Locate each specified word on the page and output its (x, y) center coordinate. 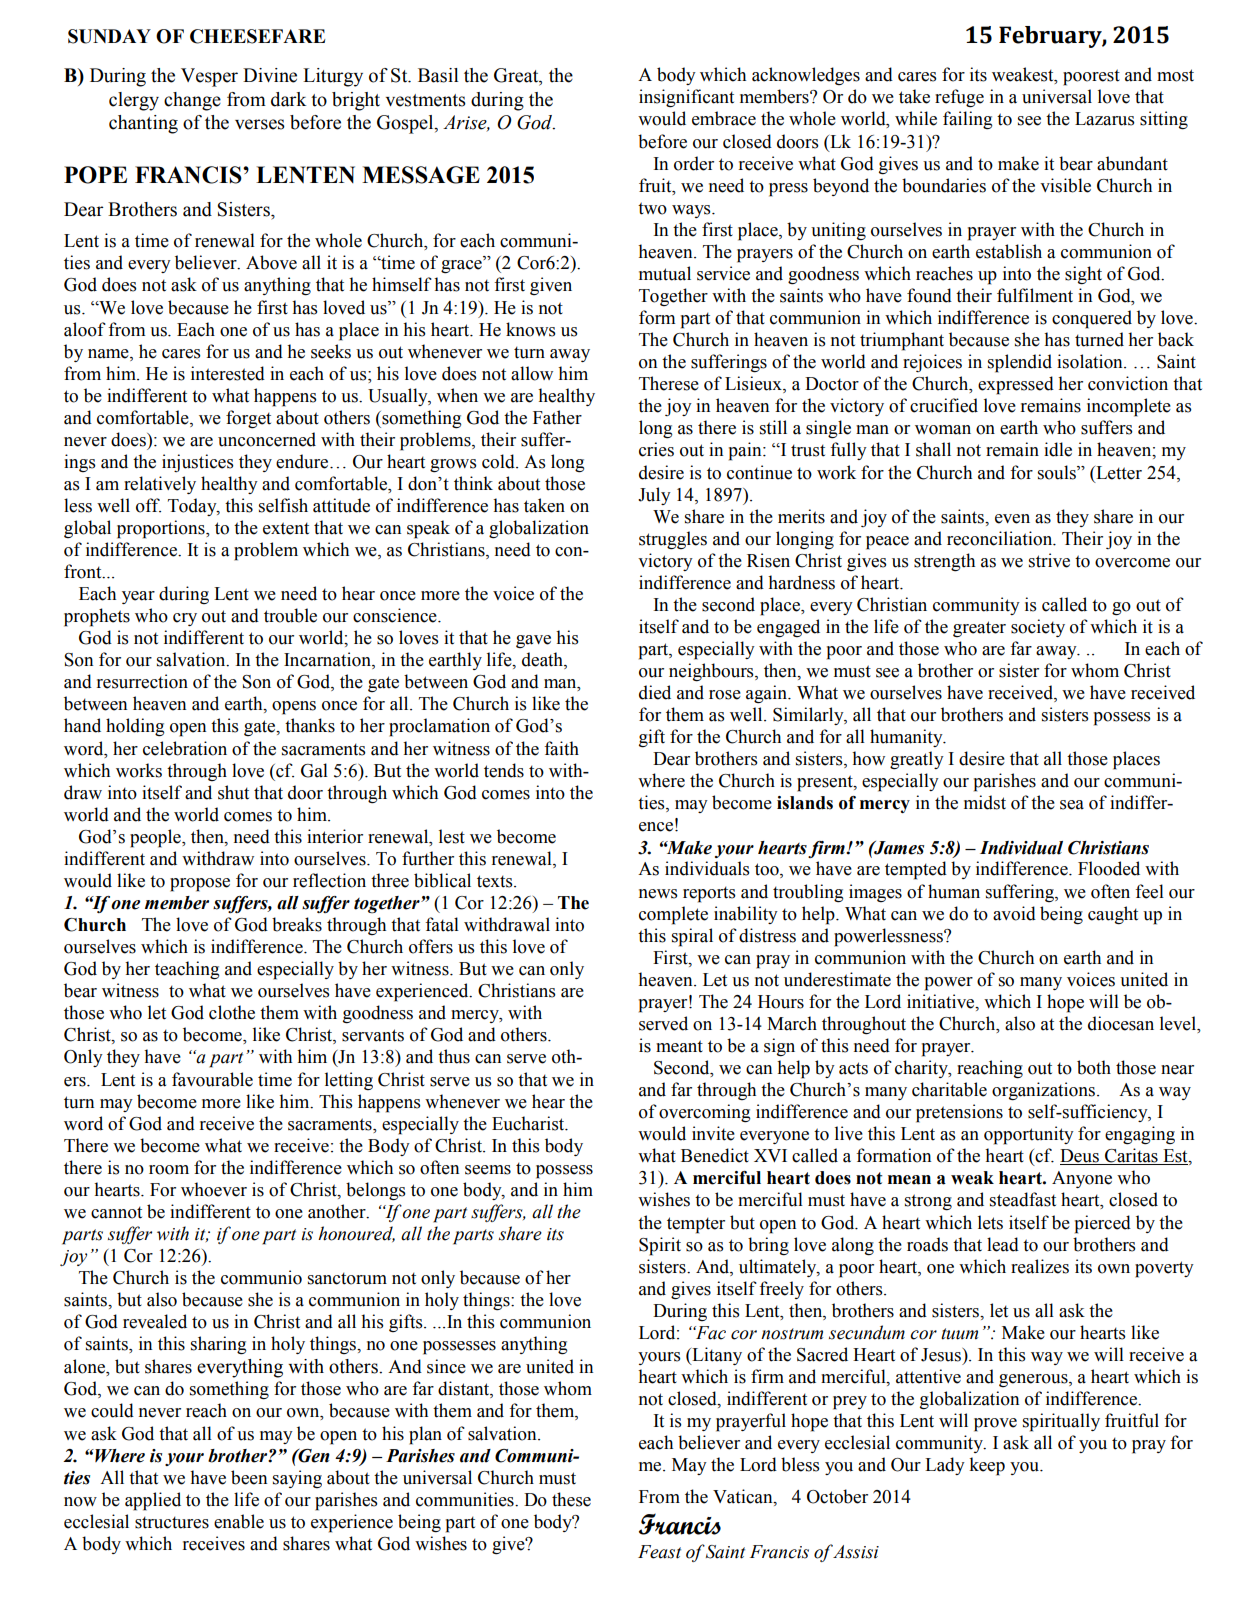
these (571, 1499)
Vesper (209, 77)
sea (1072, 805)
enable (239, 1521)
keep (987, 1466)
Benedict (715, 1155)
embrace (724, 118)
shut (233, 792)
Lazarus (1105, 119)
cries (656, 449)
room (169, 1170)
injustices (198, 463)
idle (1058, 449)
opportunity (1029, 1135)
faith (561, 748)
